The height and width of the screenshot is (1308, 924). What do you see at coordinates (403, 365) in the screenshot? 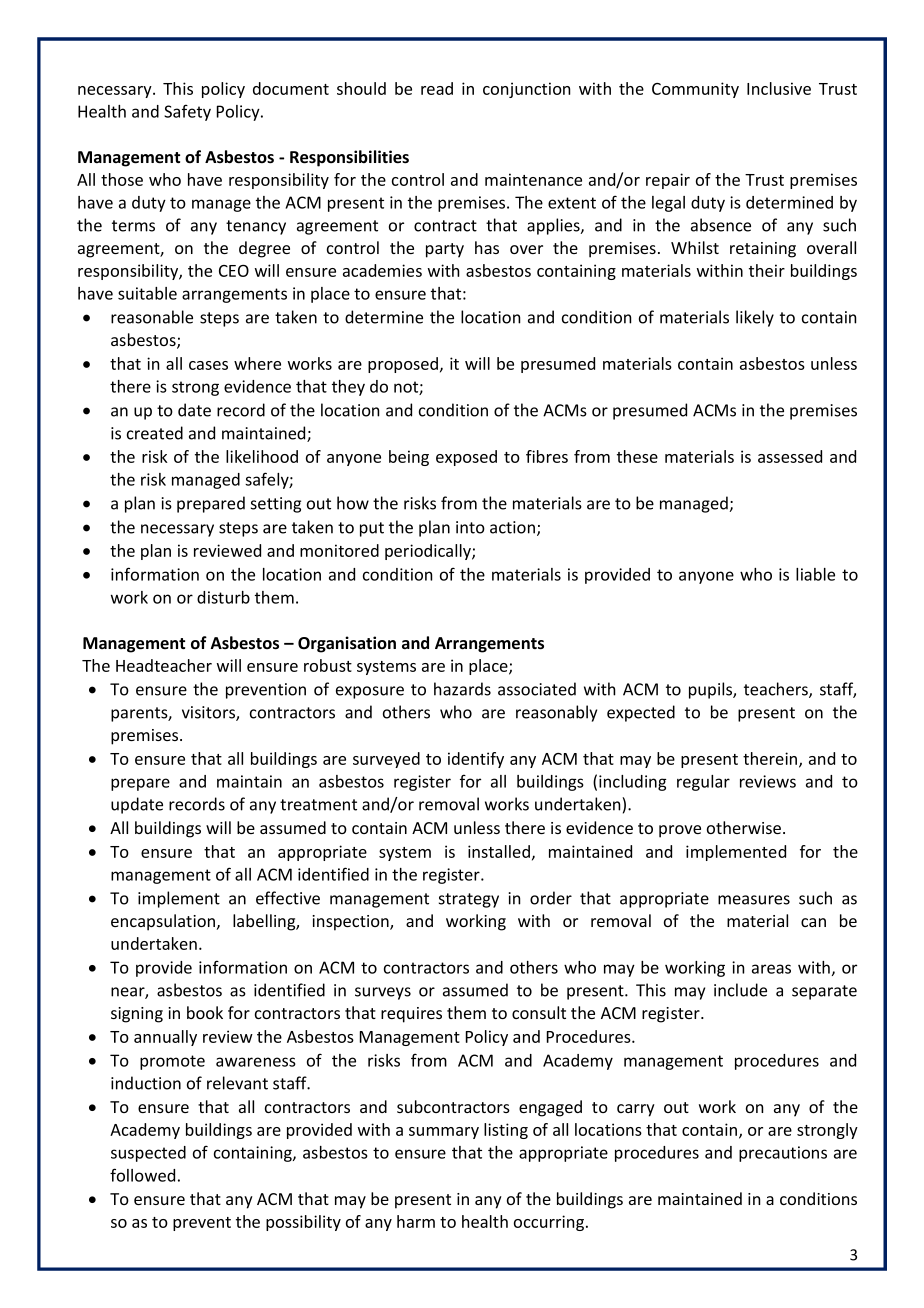
I see `proposed` at bounding box center [403, 365].
